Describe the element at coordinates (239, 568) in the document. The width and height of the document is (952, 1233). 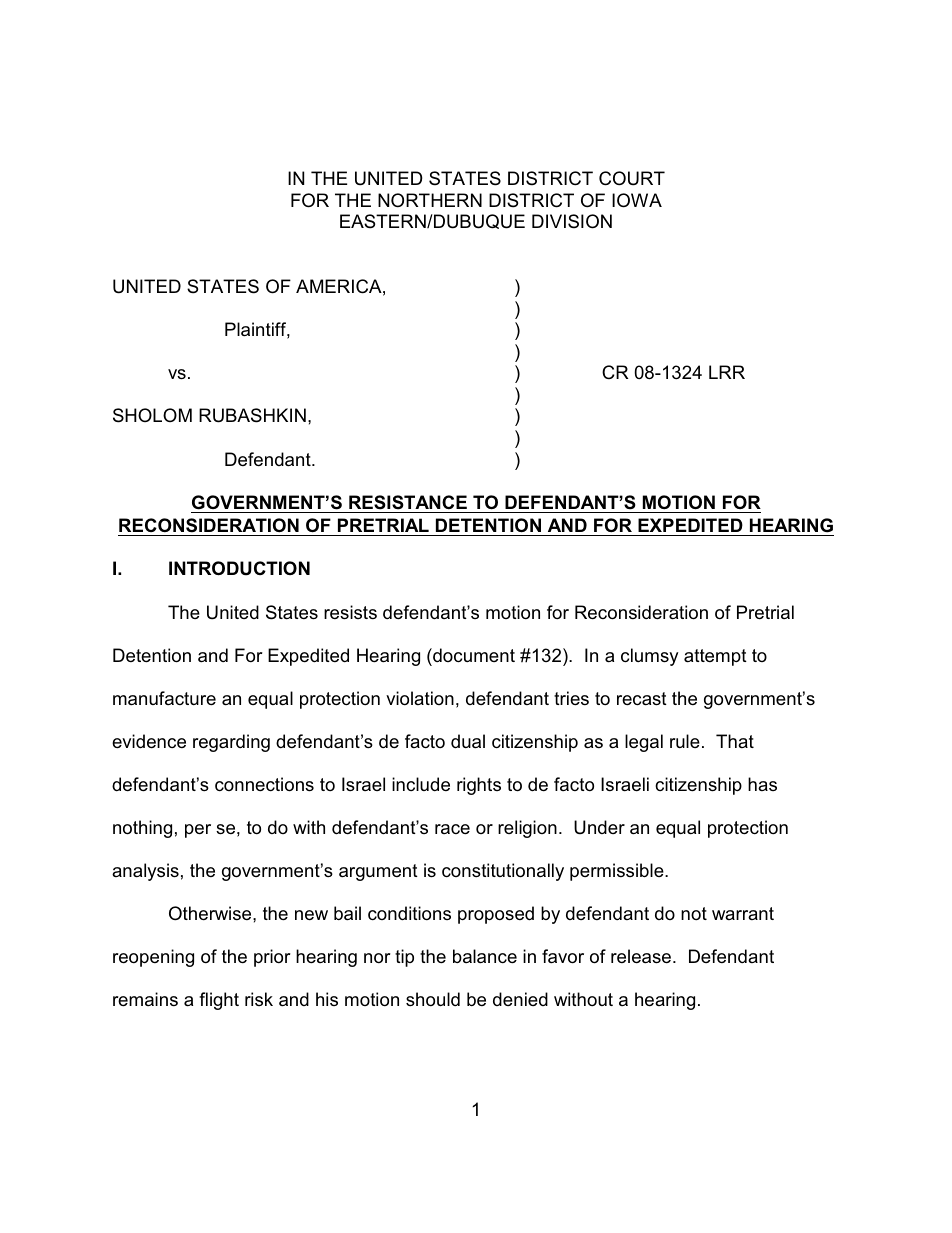
I see `INTRODUCTION` at that location.
